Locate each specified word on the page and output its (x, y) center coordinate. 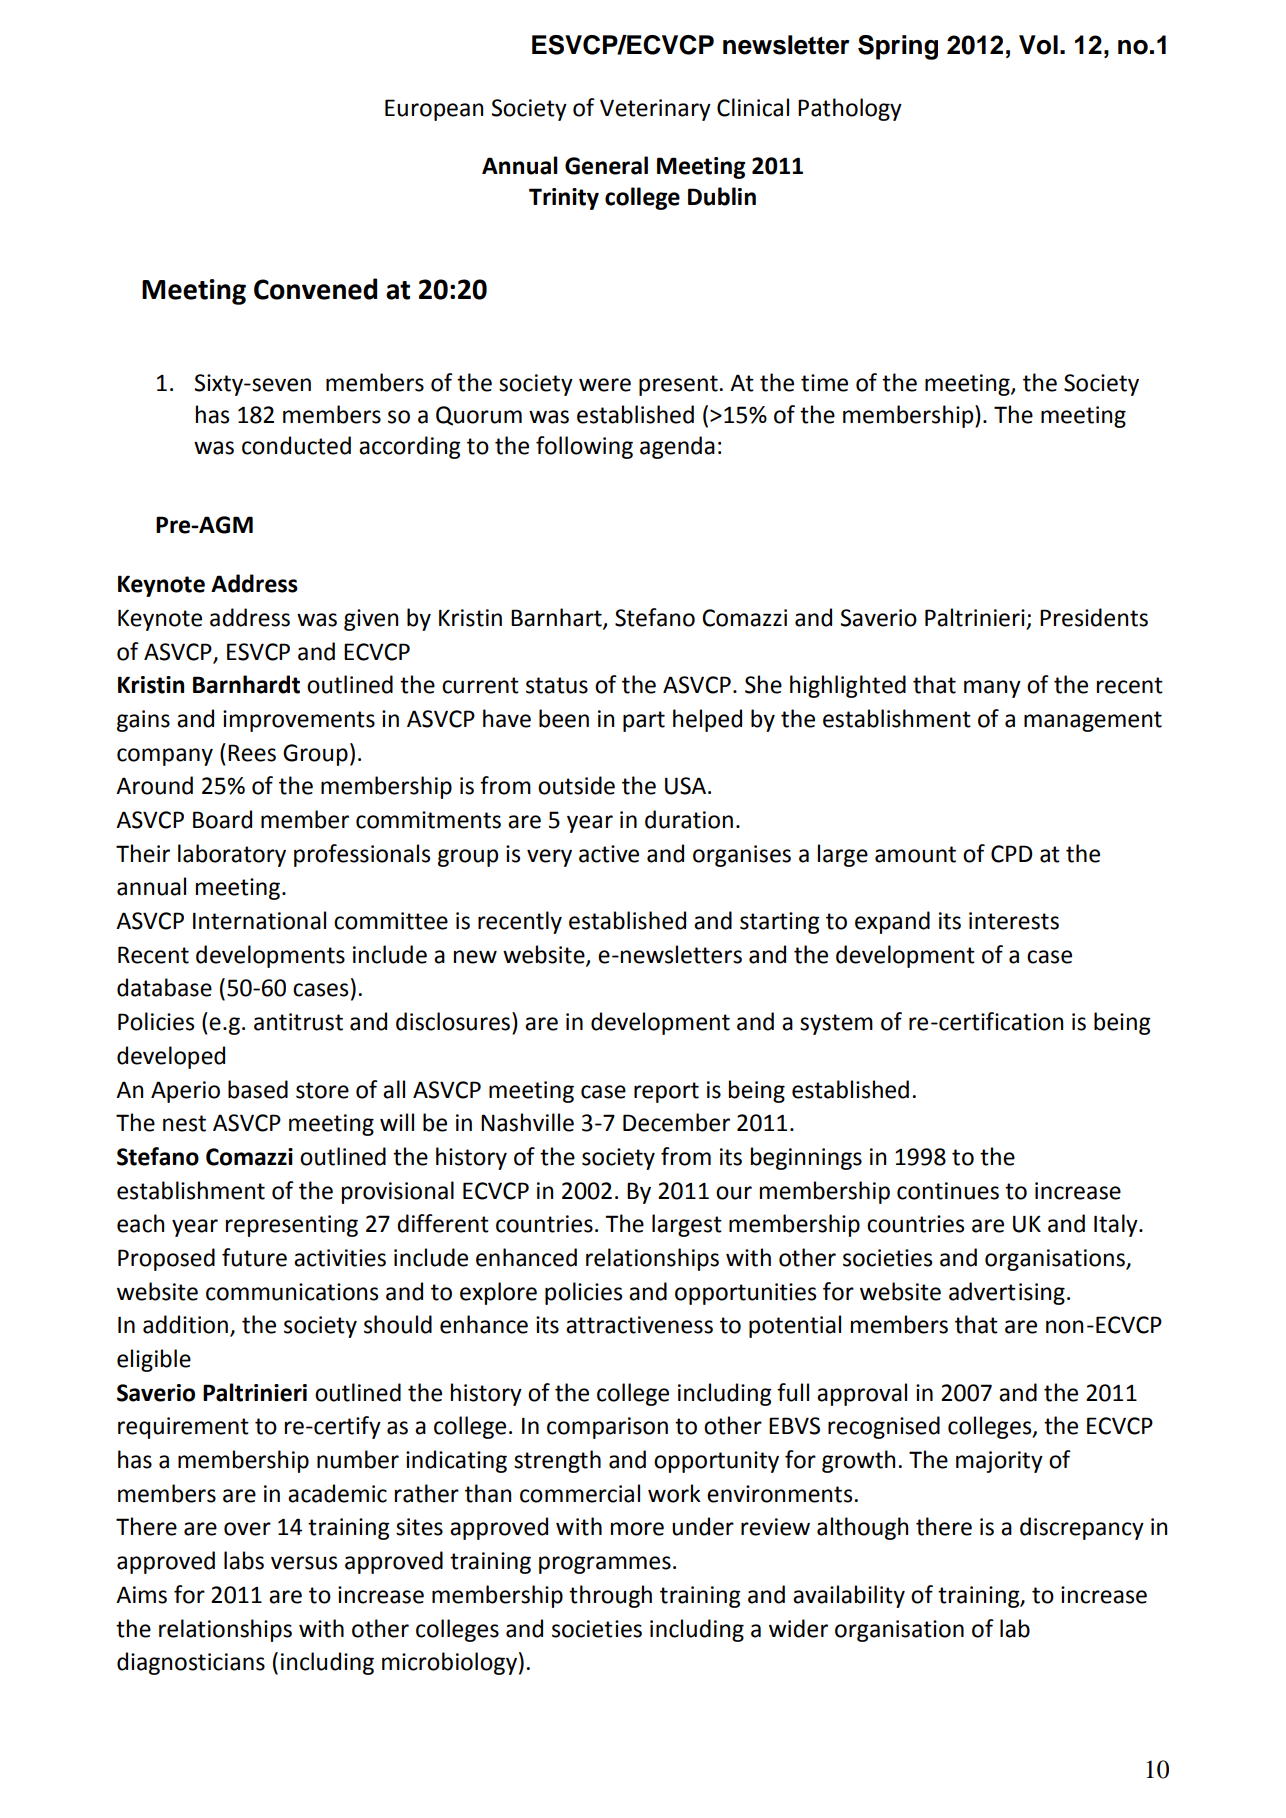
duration (689, 819)
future (254, 1257)
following (584, 447)
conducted (296, 445)
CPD (1012, 854)
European (434, 110)
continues (948, 1191)
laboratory (232, 855)
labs (244, 1560)
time (824, 383)
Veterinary (655, 110)
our (734, 1193)
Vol (1038, 45)
